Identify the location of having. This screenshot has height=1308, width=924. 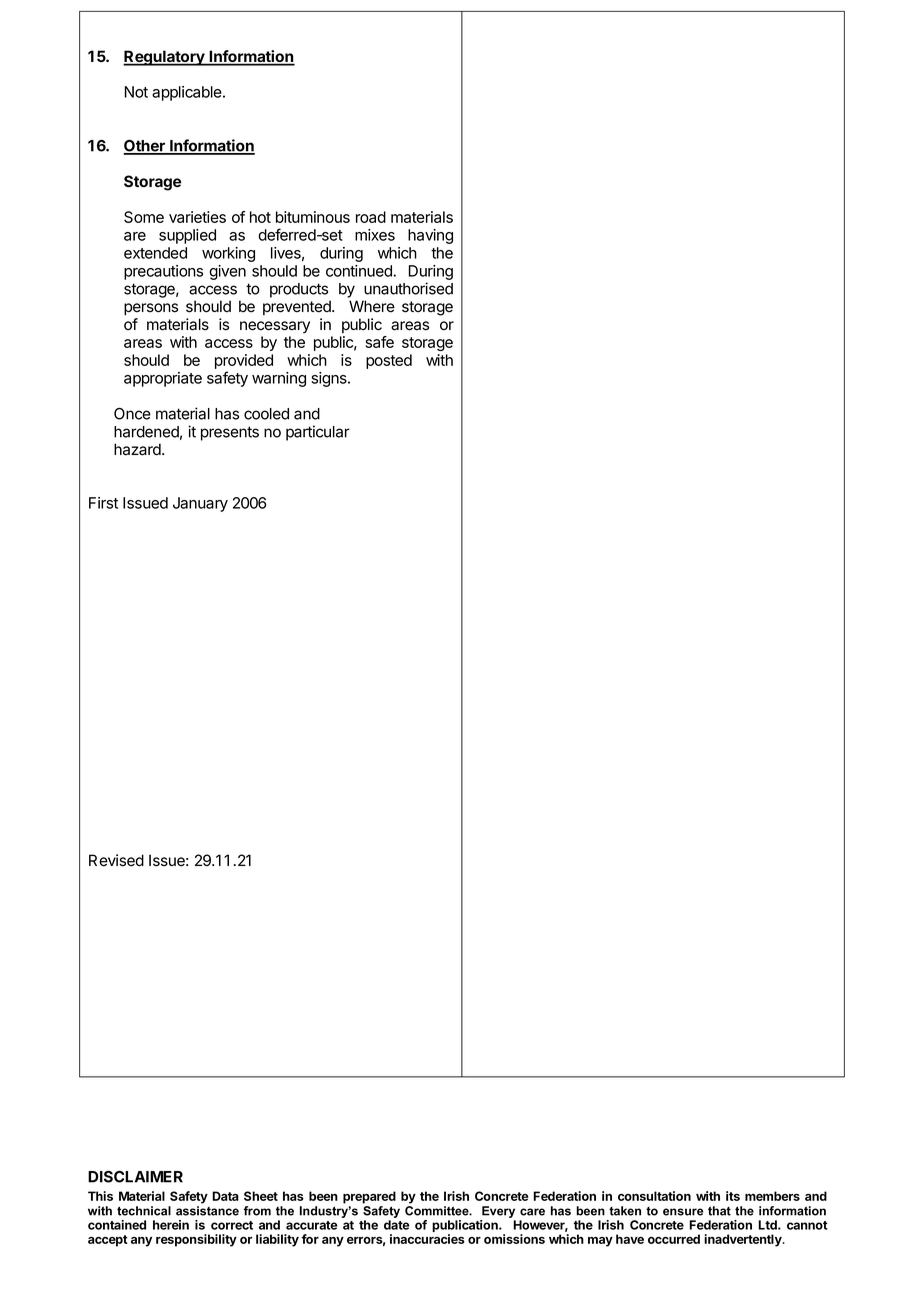
(430, 236).
